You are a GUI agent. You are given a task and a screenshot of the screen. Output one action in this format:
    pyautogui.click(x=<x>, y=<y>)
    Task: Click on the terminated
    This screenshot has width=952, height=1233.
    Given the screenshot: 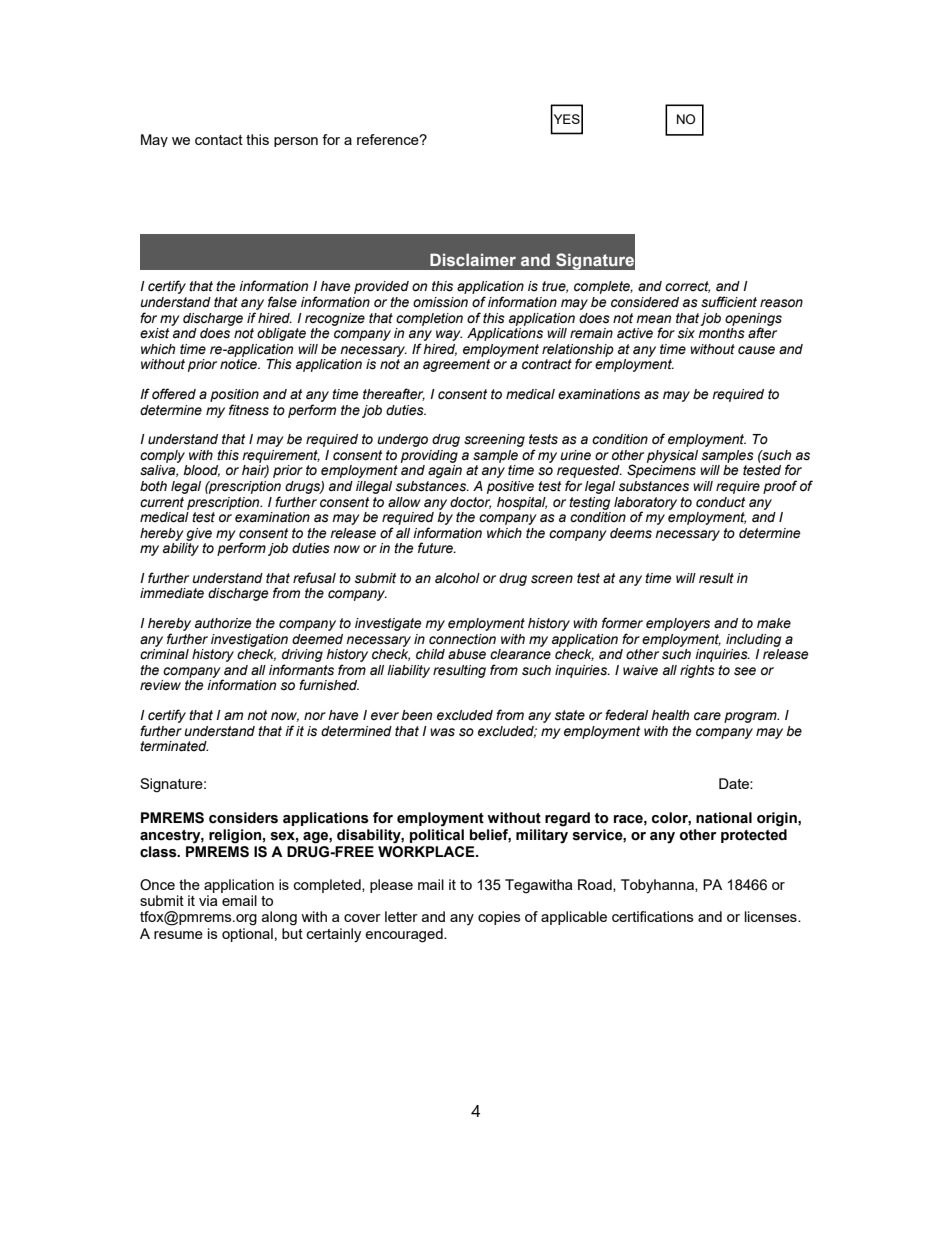 What is the action you would take?
    pyautogui.click(x=174, y=746)
